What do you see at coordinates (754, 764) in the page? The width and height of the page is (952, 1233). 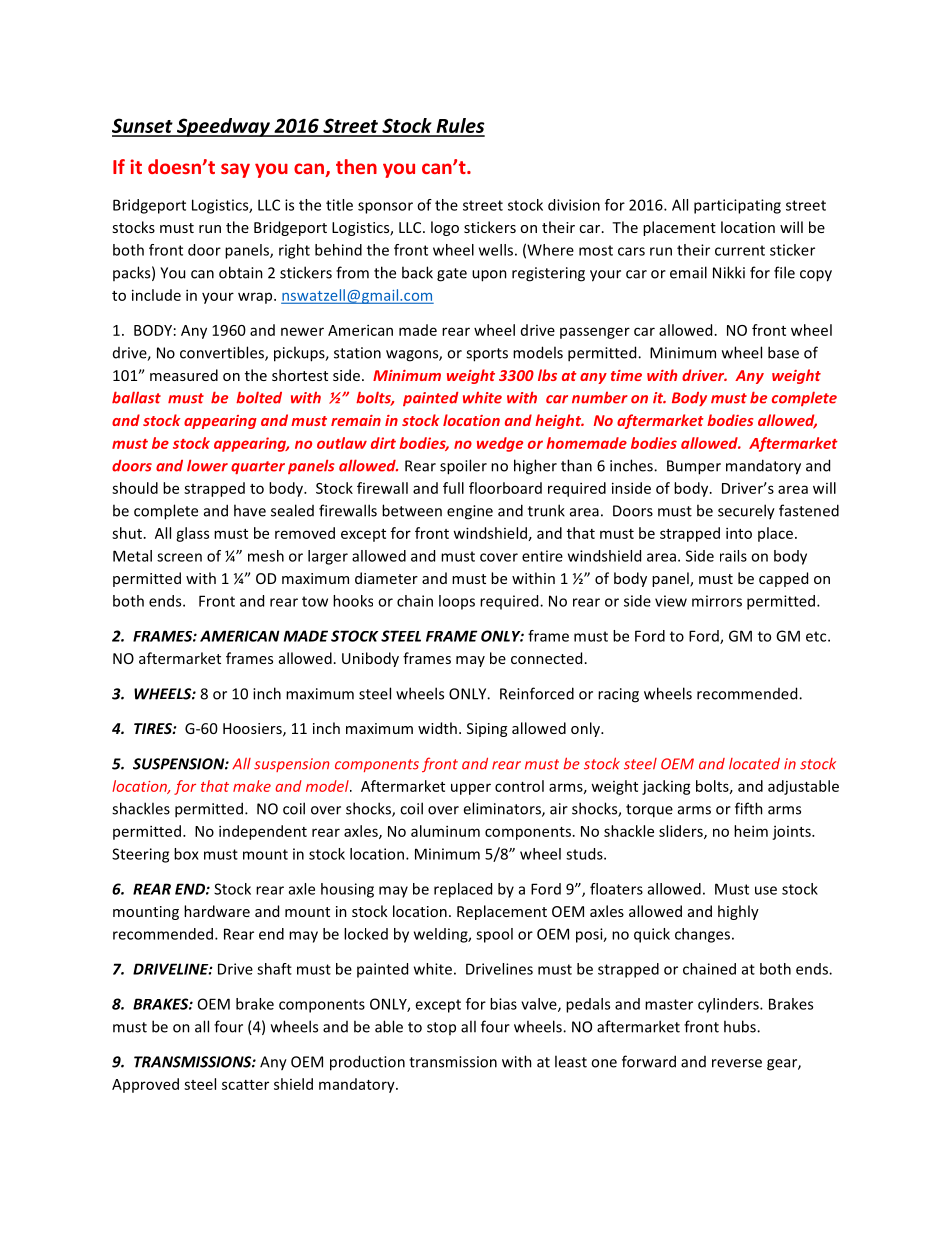 I see `located` at bounding box center [754, 764].
